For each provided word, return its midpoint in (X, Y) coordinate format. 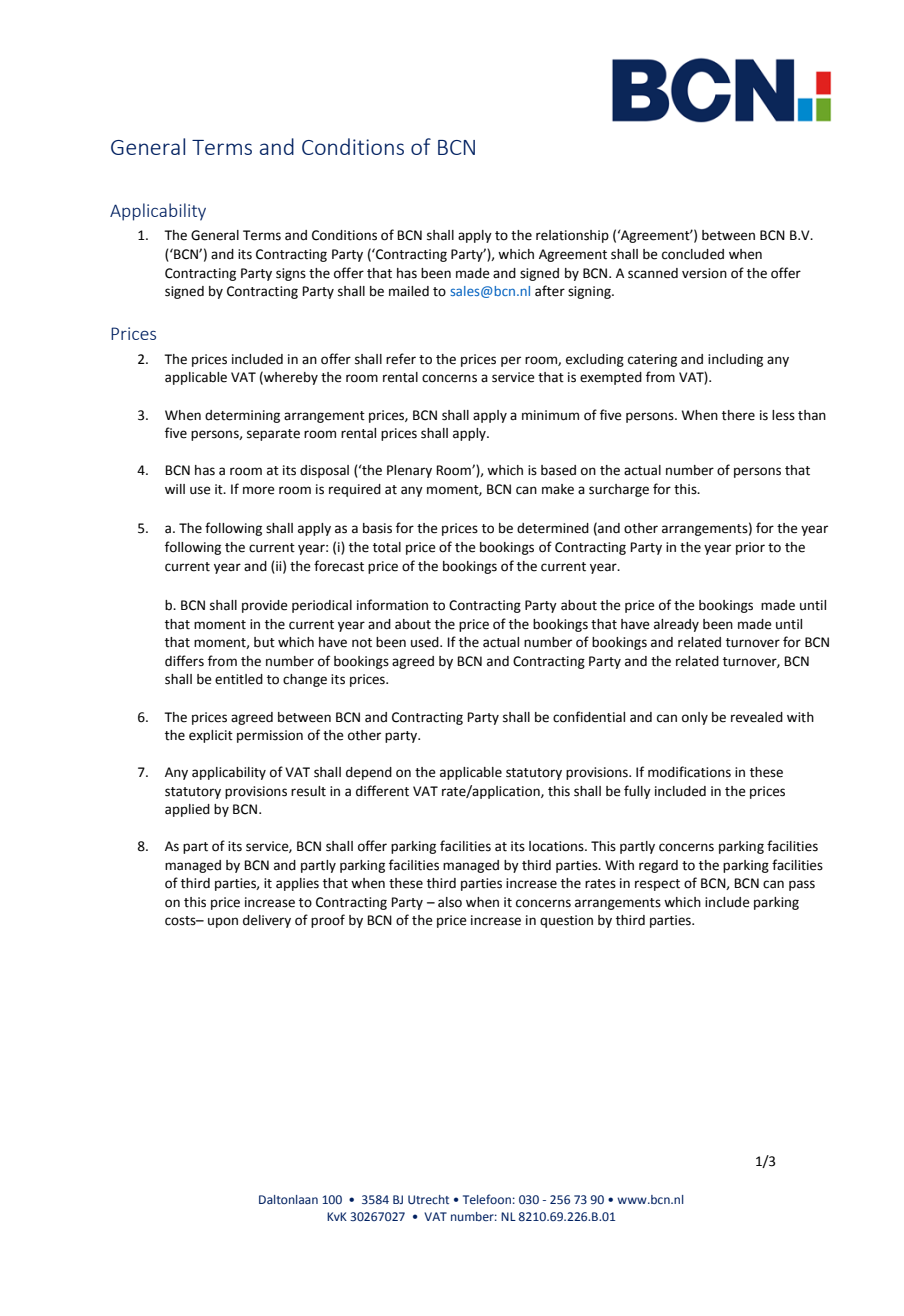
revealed (757, 717)
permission (270, 736)
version (704, 273)
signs (291, 274)
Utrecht (428, 1199)
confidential (589, 717)
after (550, 291)
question (566, 921)
